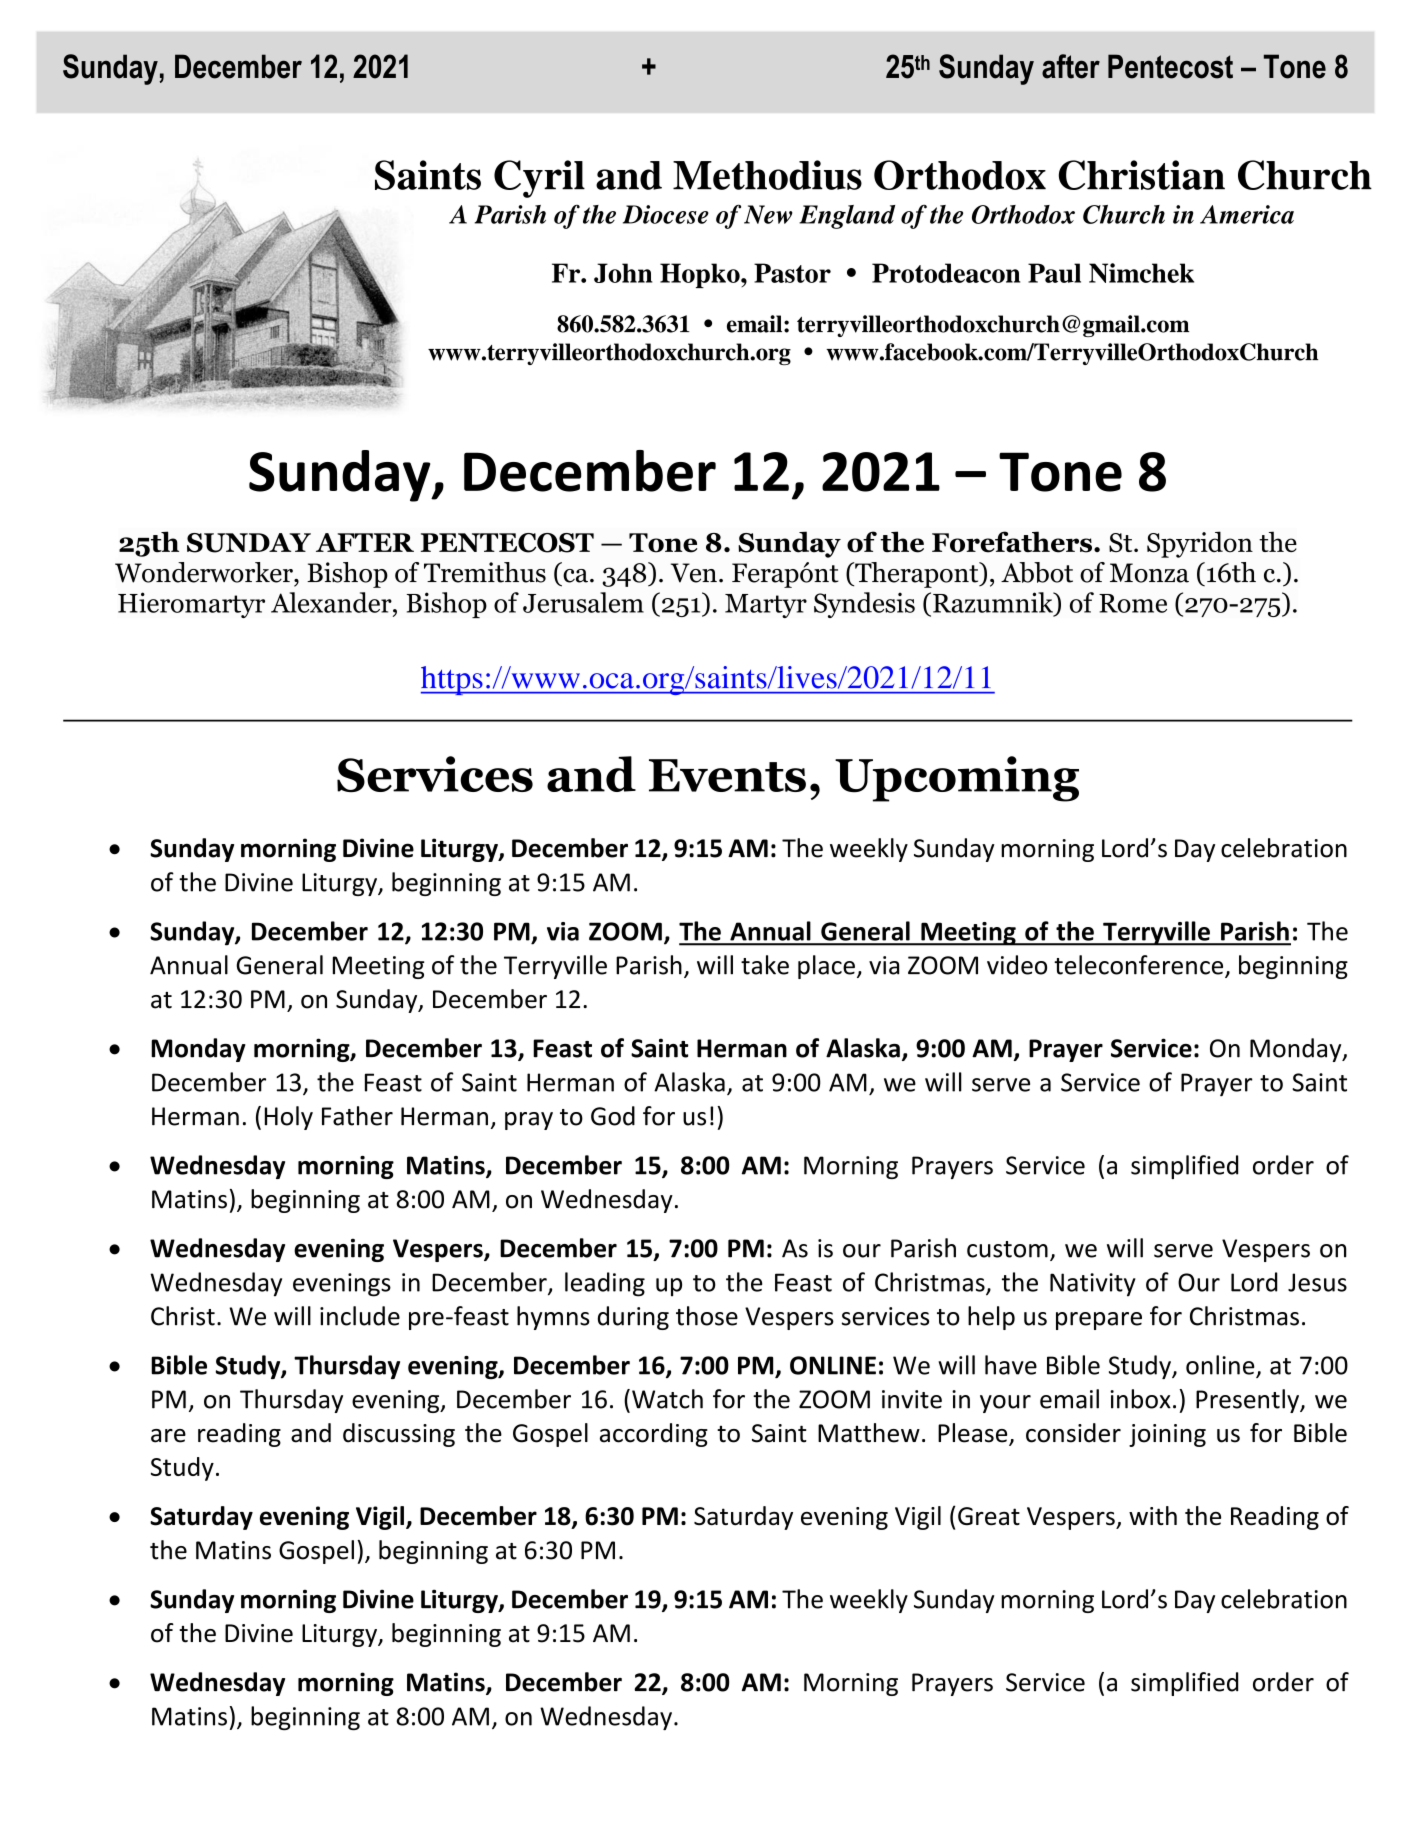 The height and width of the screenshot is (1831, 1415). Describe the element at coordinates (1140, 966) in the screenshot. I see `teleconference` at that location.
